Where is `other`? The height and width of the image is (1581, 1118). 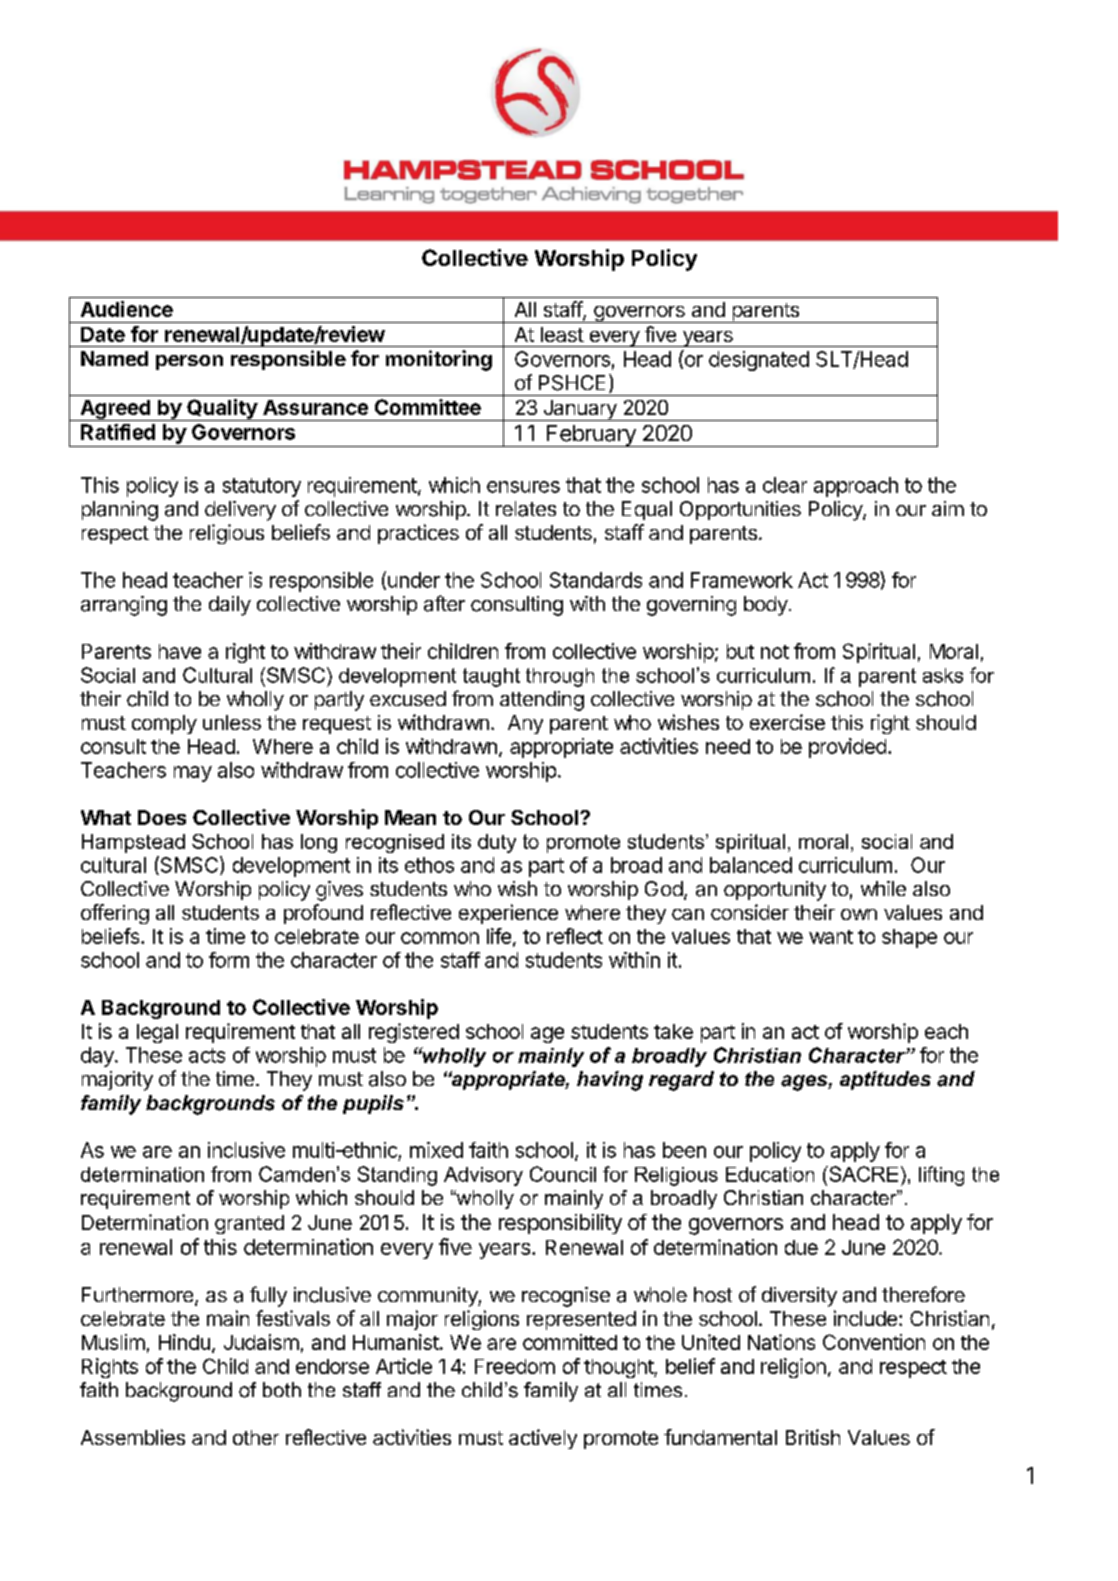
other is located at coordinates (256, 1437).
